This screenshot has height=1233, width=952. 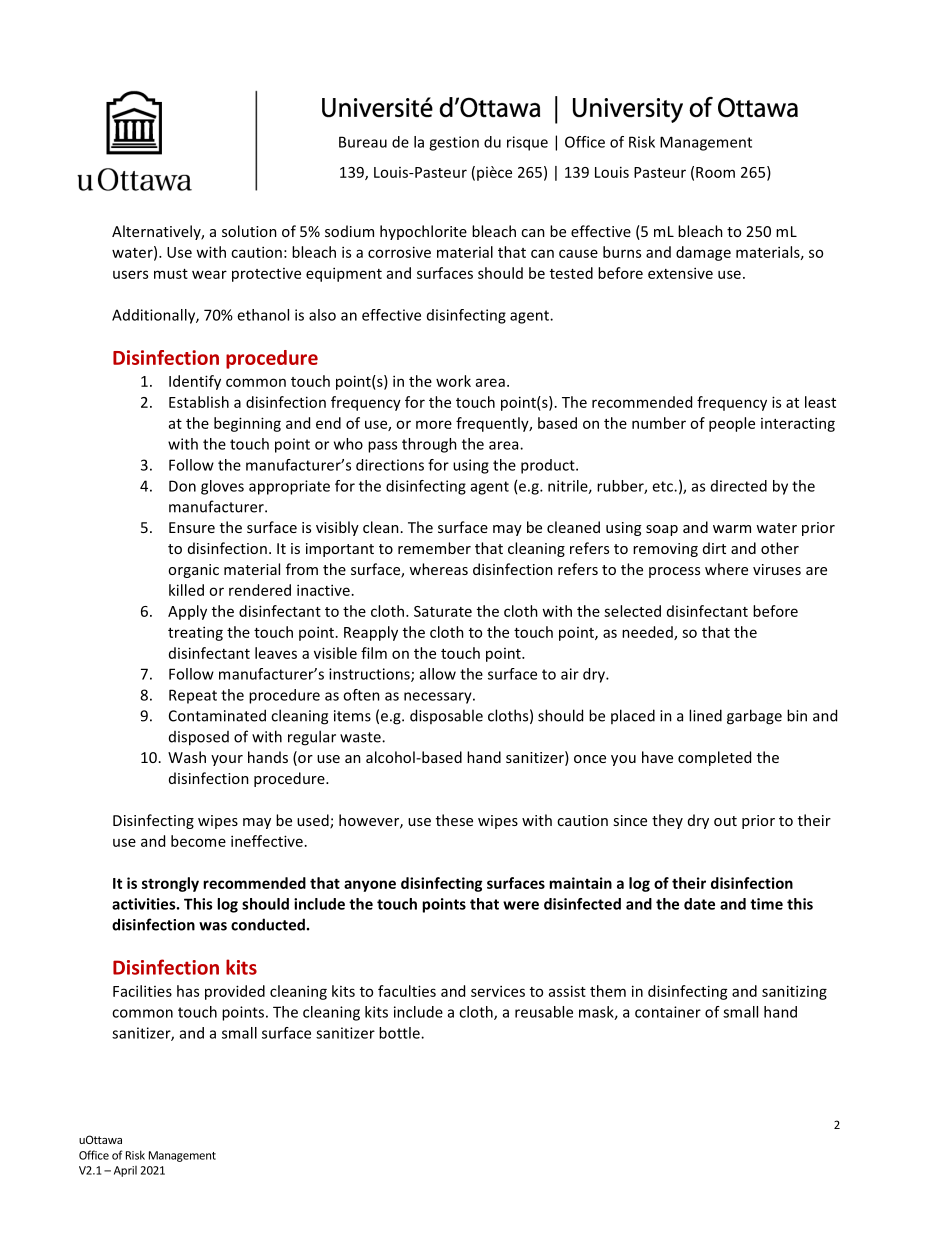 I want to click on organic, so click(x=193, y=571).
